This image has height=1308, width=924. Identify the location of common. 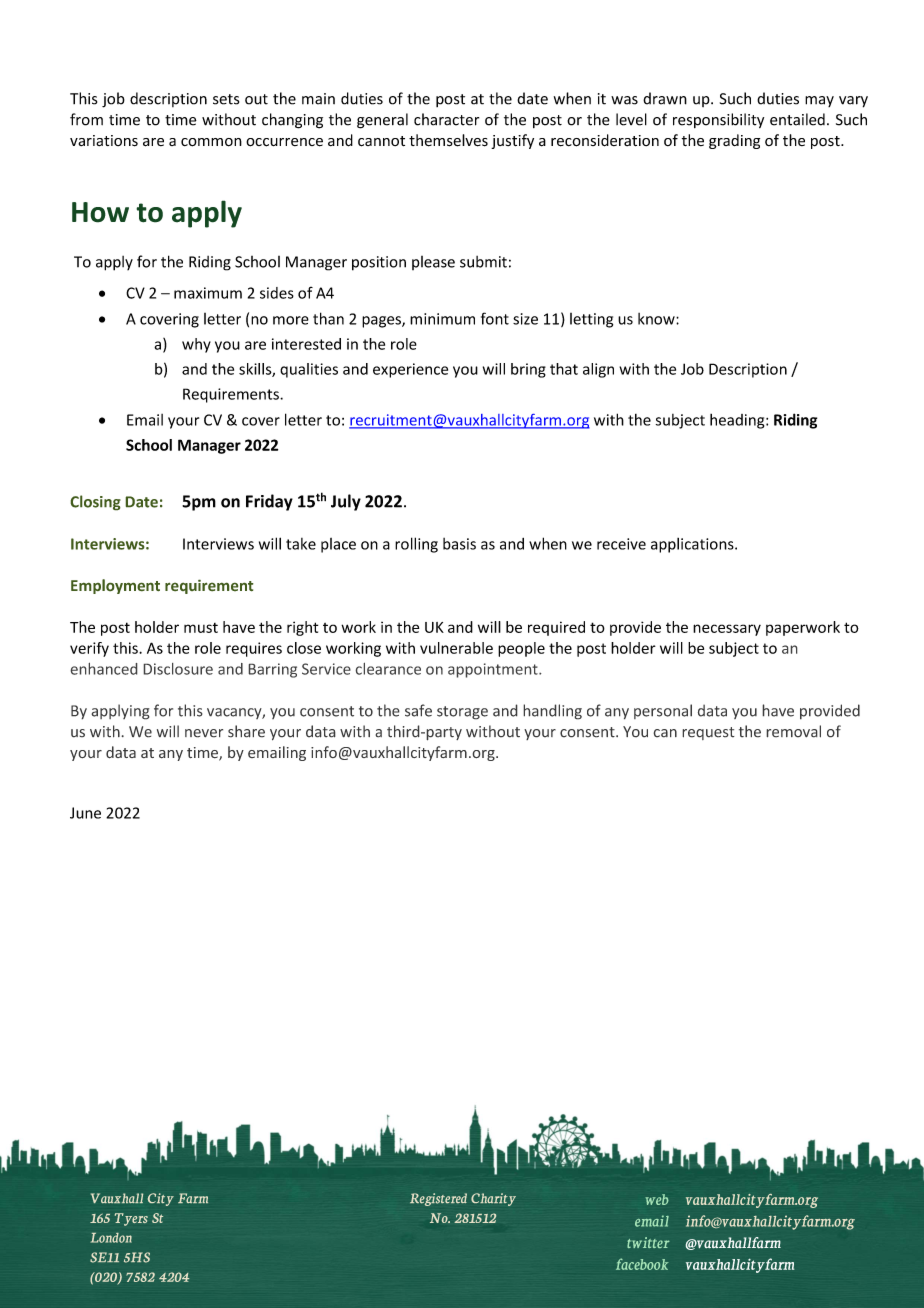
(211, 142).
